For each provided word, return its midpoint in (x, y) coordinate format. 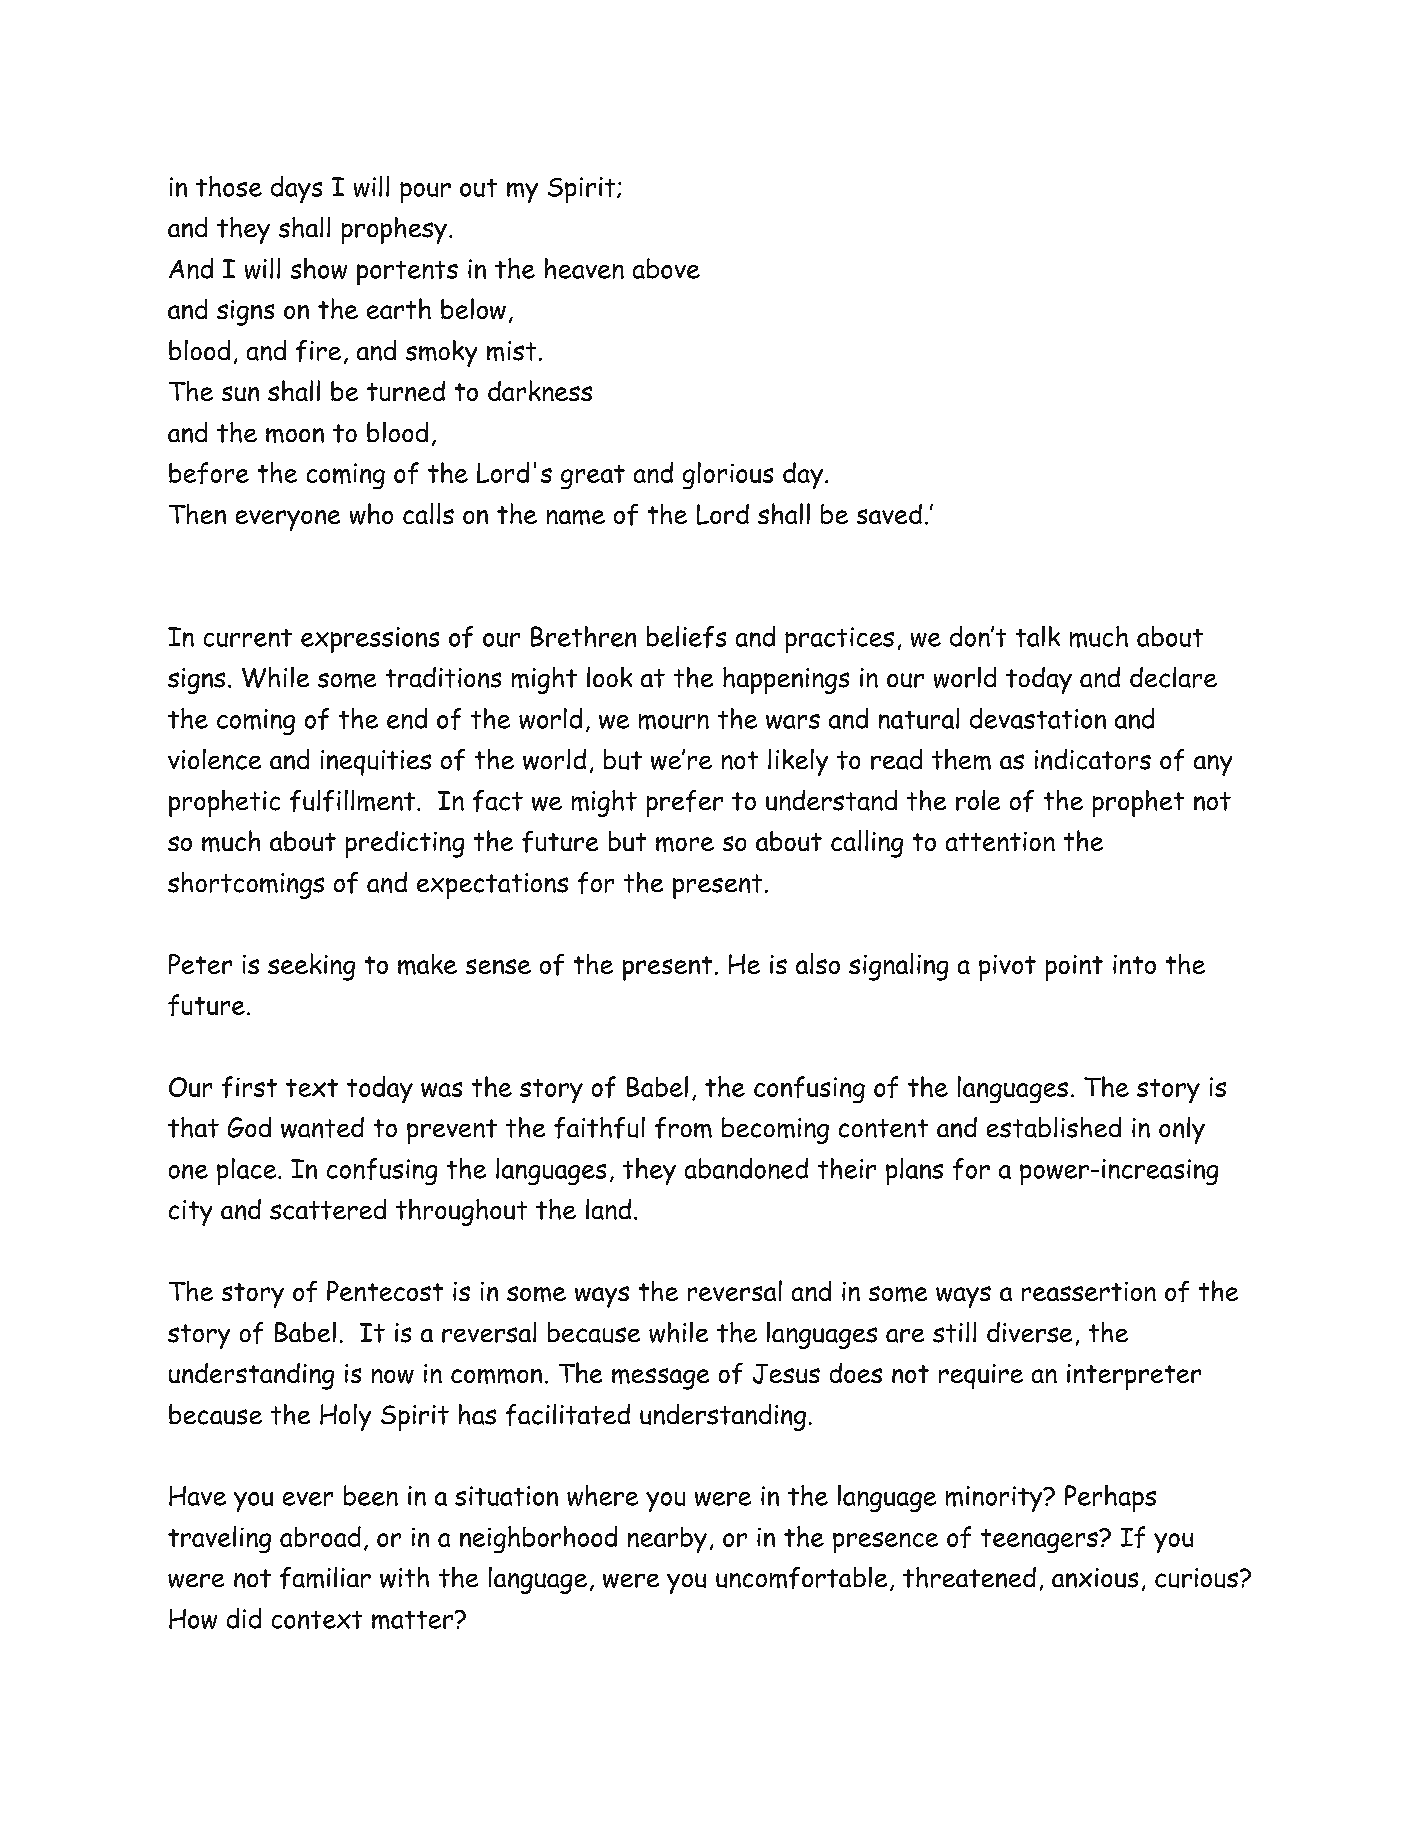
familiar (325, 1578)
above (666, 268)
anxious (1095, 1578)
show (319, 268)
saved (889, 514)
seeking (311, 967)
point (1074, 968)
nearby (667, 1540)
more (685, 844)
